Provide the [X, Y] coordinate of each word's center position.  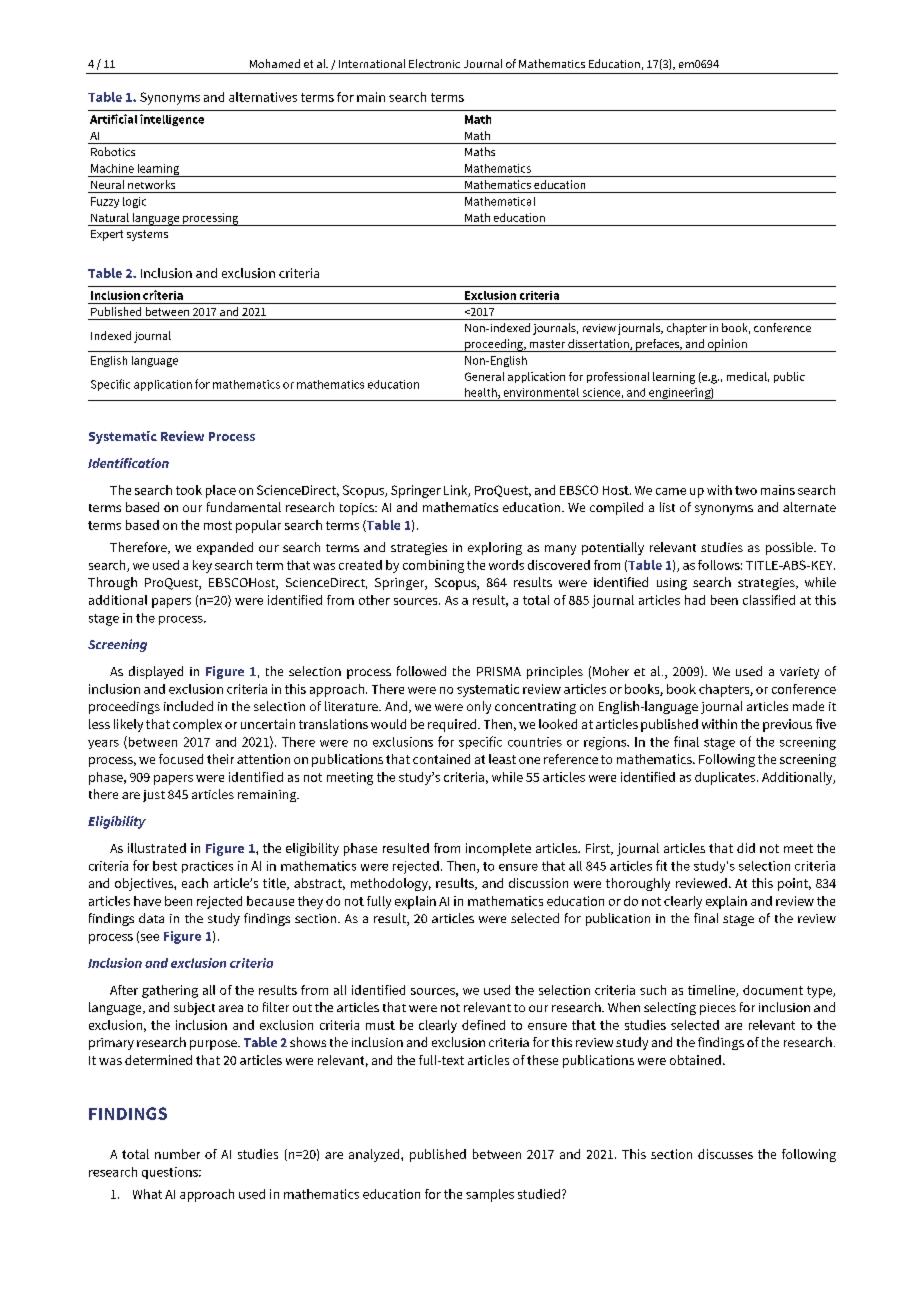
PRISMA [499, 671]
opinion [727, 345]
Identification [128, 463]
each [195, 883]
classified [769, 600]
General [484, 376]
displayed [156, 672]
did [746, 848]
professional [618, 377]
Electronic [434, 63]
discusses [725, 1154]
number [177, 1154]
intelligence [172, 120]
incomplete [498, 849]
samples [490, 1195]
